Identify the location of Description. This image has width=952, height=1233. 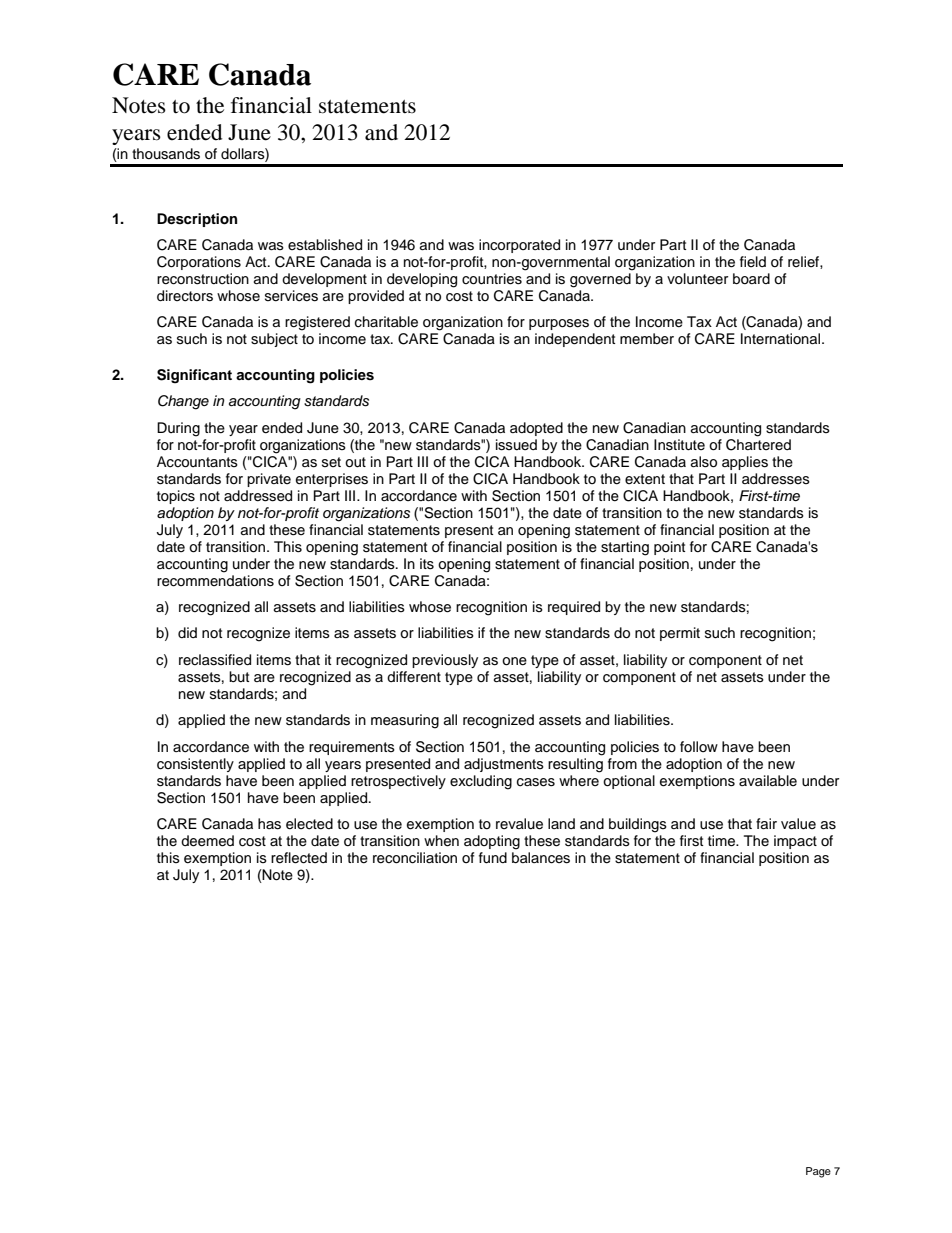
(197, 220).
